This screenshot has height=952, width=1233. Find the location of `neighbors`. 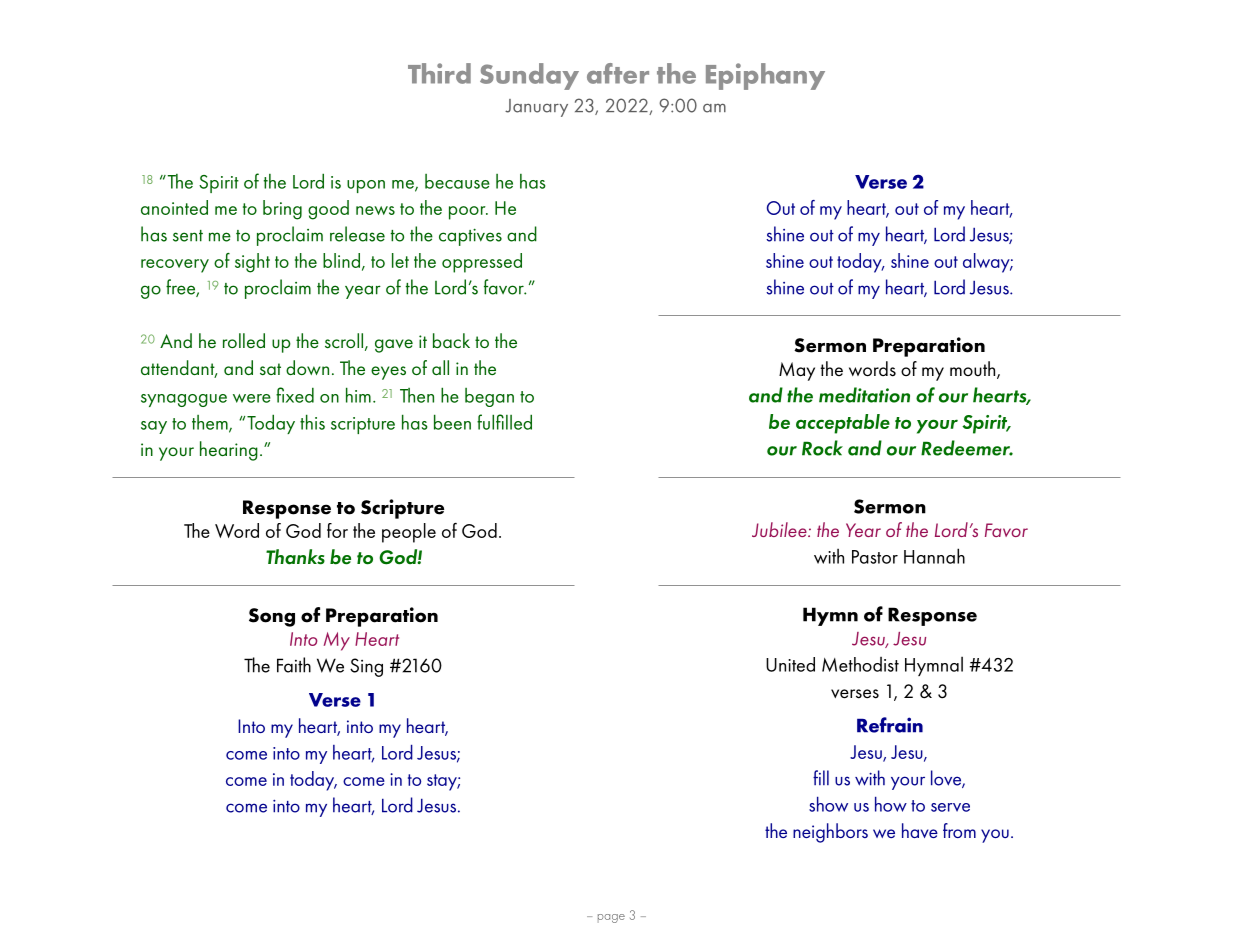

neighbors is located at coordinates (830, 833).
